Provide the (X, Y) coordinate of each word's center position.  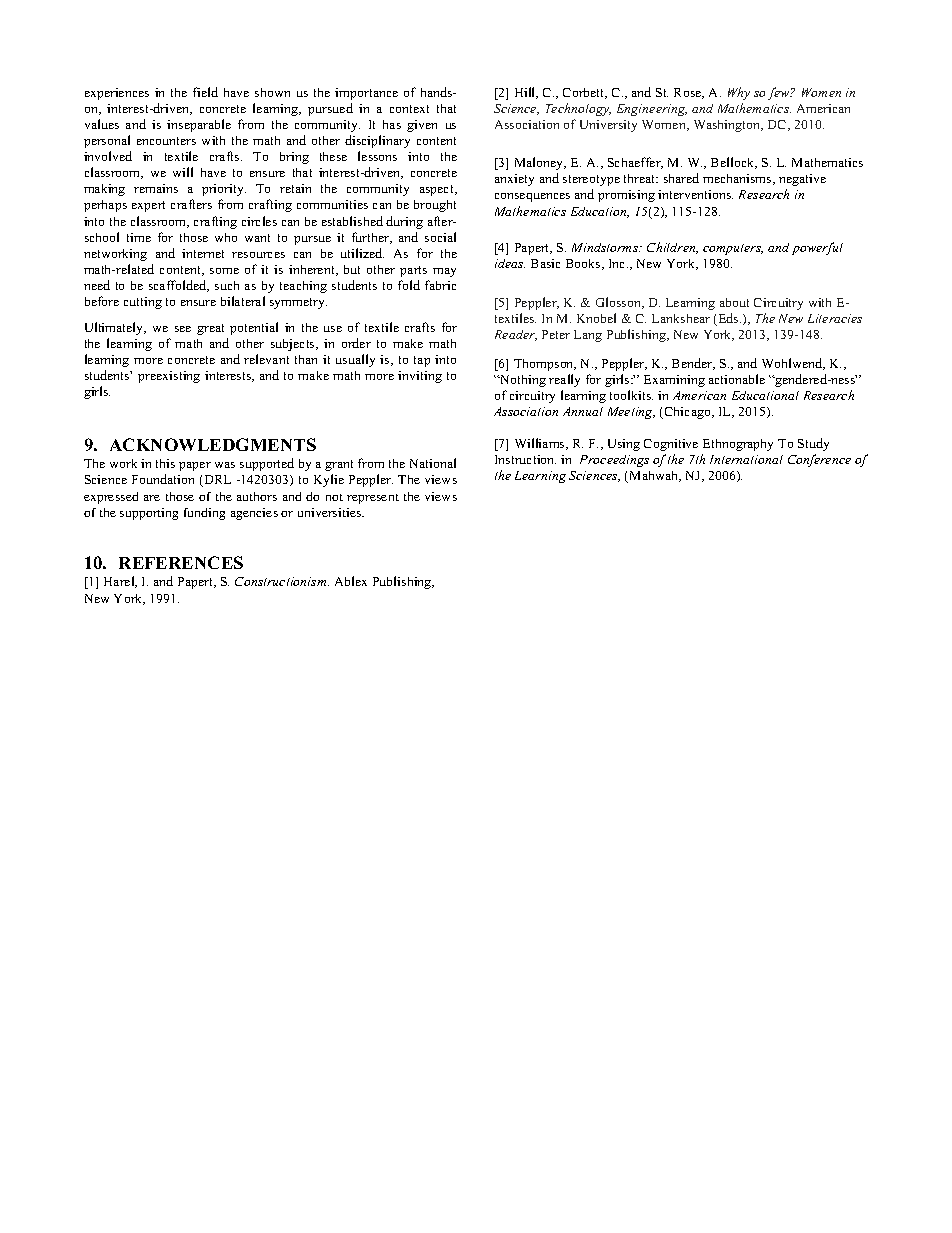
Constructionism (282, 581)
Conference (819, 460)
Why (739, 93)
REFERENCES (181, 562)
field (205, 92)
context (409, 109)
